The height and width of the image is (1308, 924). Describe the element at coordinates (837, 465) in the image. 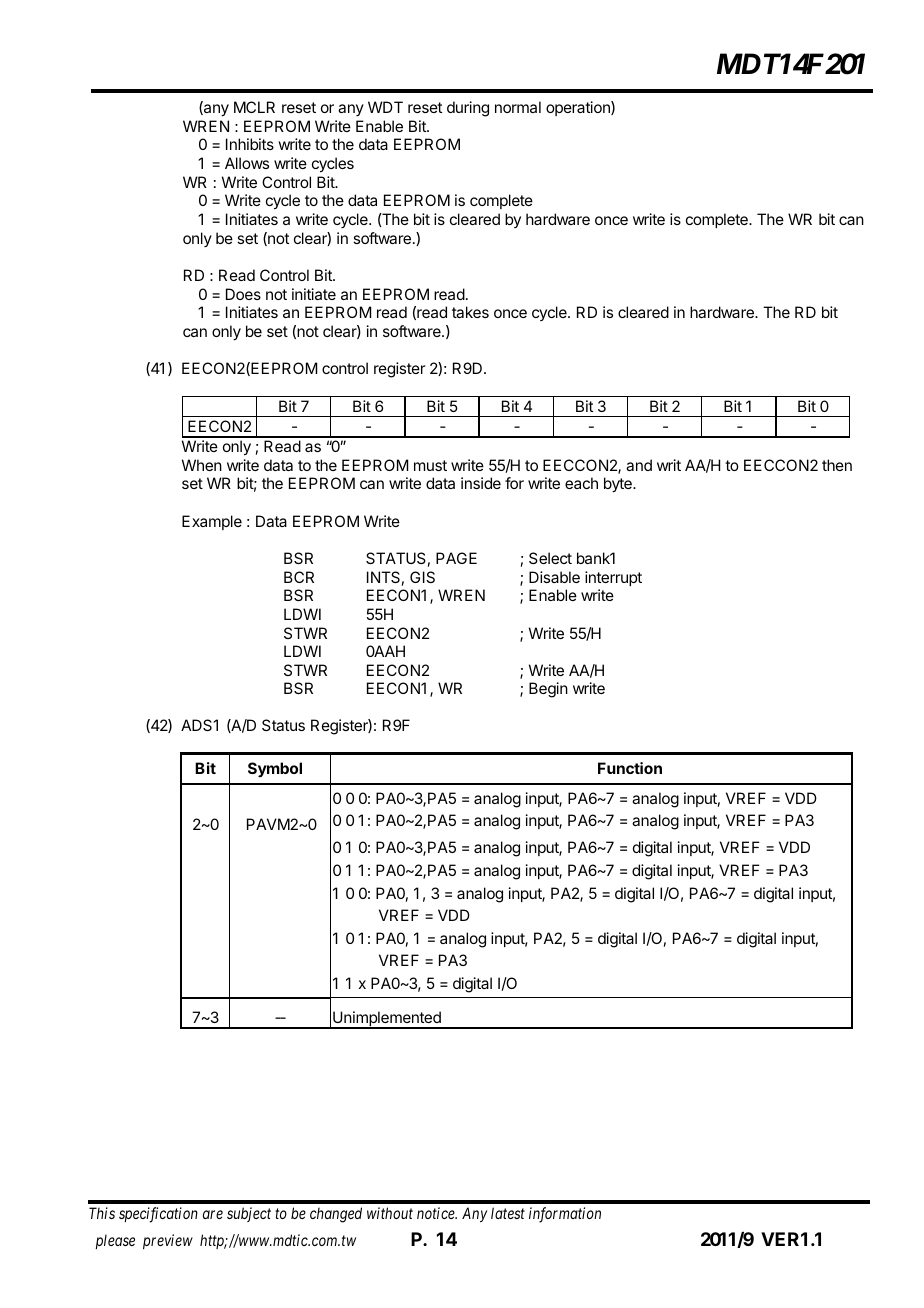

I see `then` at that location.
